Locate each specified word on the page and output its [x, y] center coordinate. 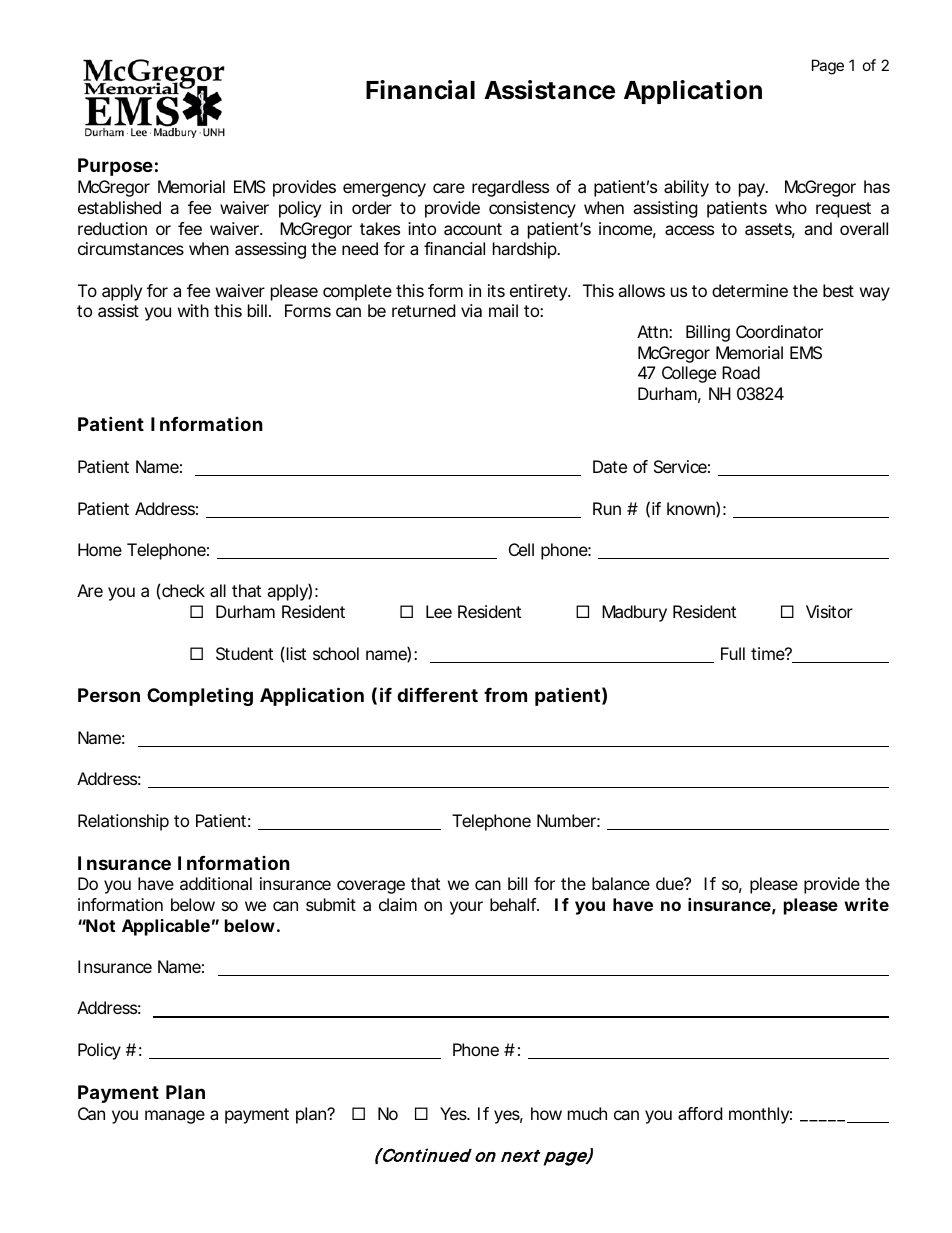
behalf [514, 904]
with [193, 310]
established [119, 207]
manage [175, 1117]
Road [741, 372]
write [866, 904]
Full [733, 653]
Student [244, 653]
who [791, 207]
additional [216, 883]
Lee [439, 611]
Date [610, 466]
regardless [510, 188]
